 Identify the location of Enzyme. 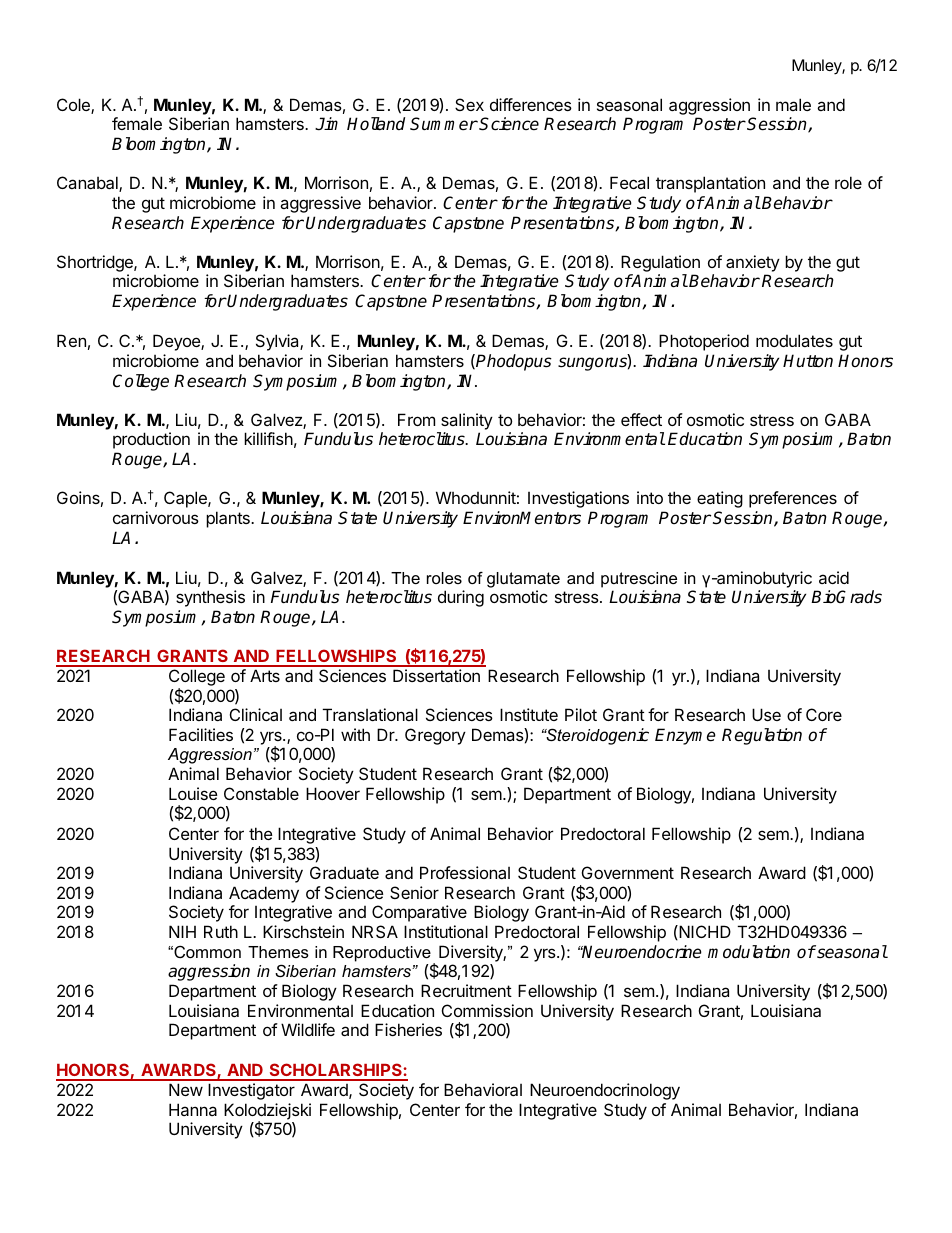
(685, 736).
